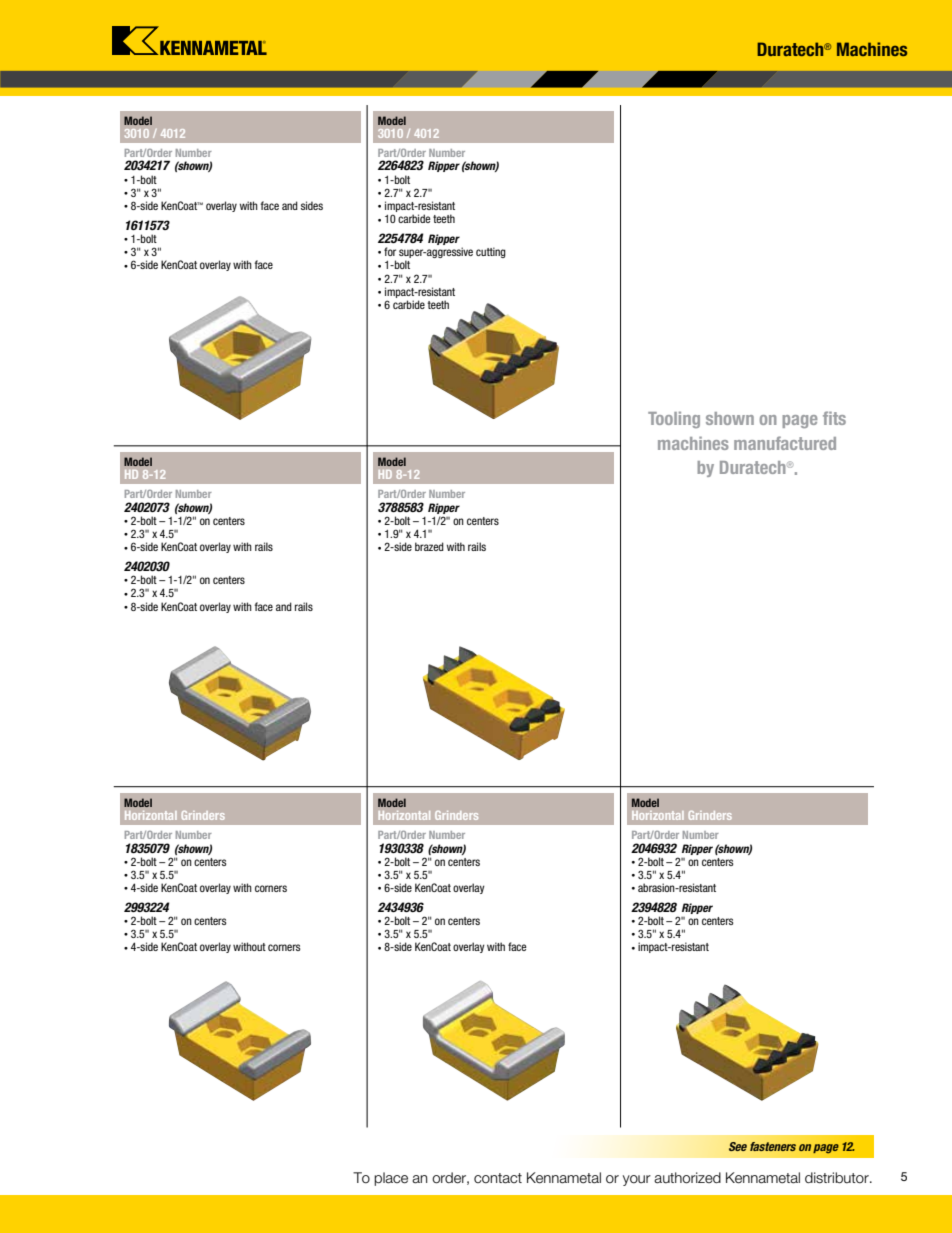  What do you see at coordinates (834, 418) in the screenshot?
I see `fits` at bounding box center [834, 418].
